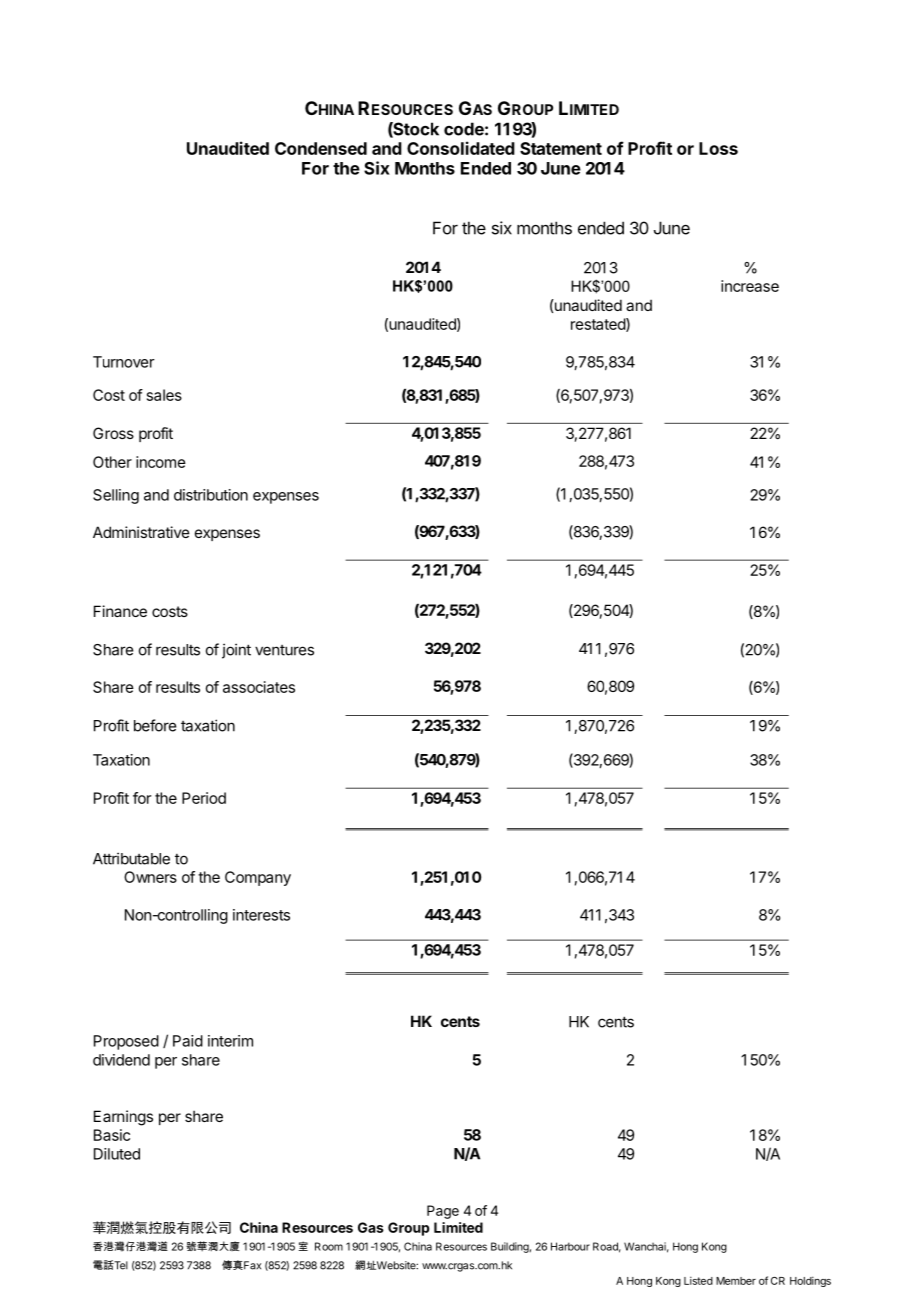 The height and width of the screenshot is (1308, 924). Describe the element at coordinates (155, 725) in the screenshot. I see `before` at that location.
